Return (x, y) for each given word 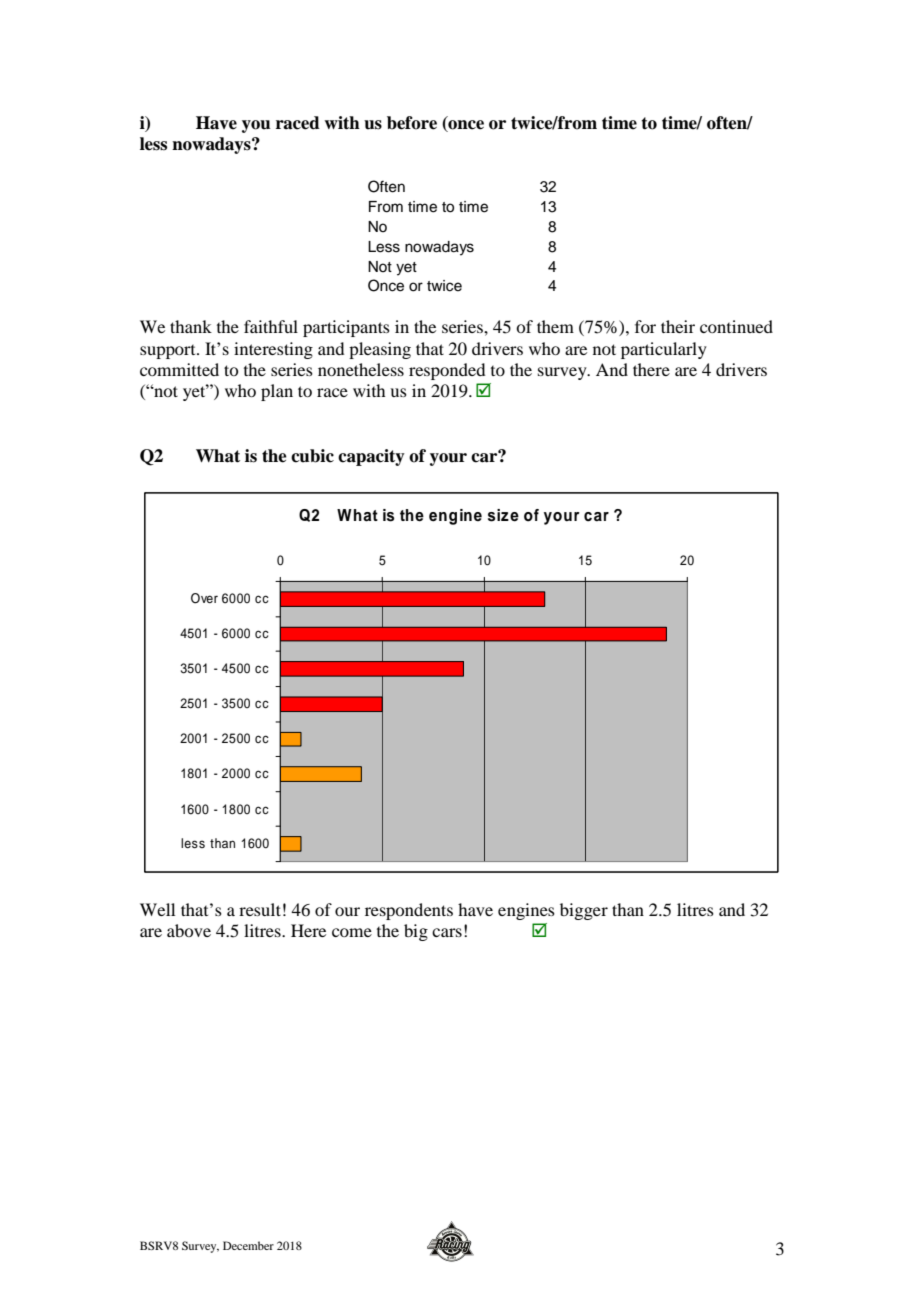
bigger (584, 911)
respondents (409, 911)
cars (447, 932)
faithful (271, 326)
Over (204, 598)
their (678, 326)
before (412, 123)
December (248, 1245)
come (352, 932)
